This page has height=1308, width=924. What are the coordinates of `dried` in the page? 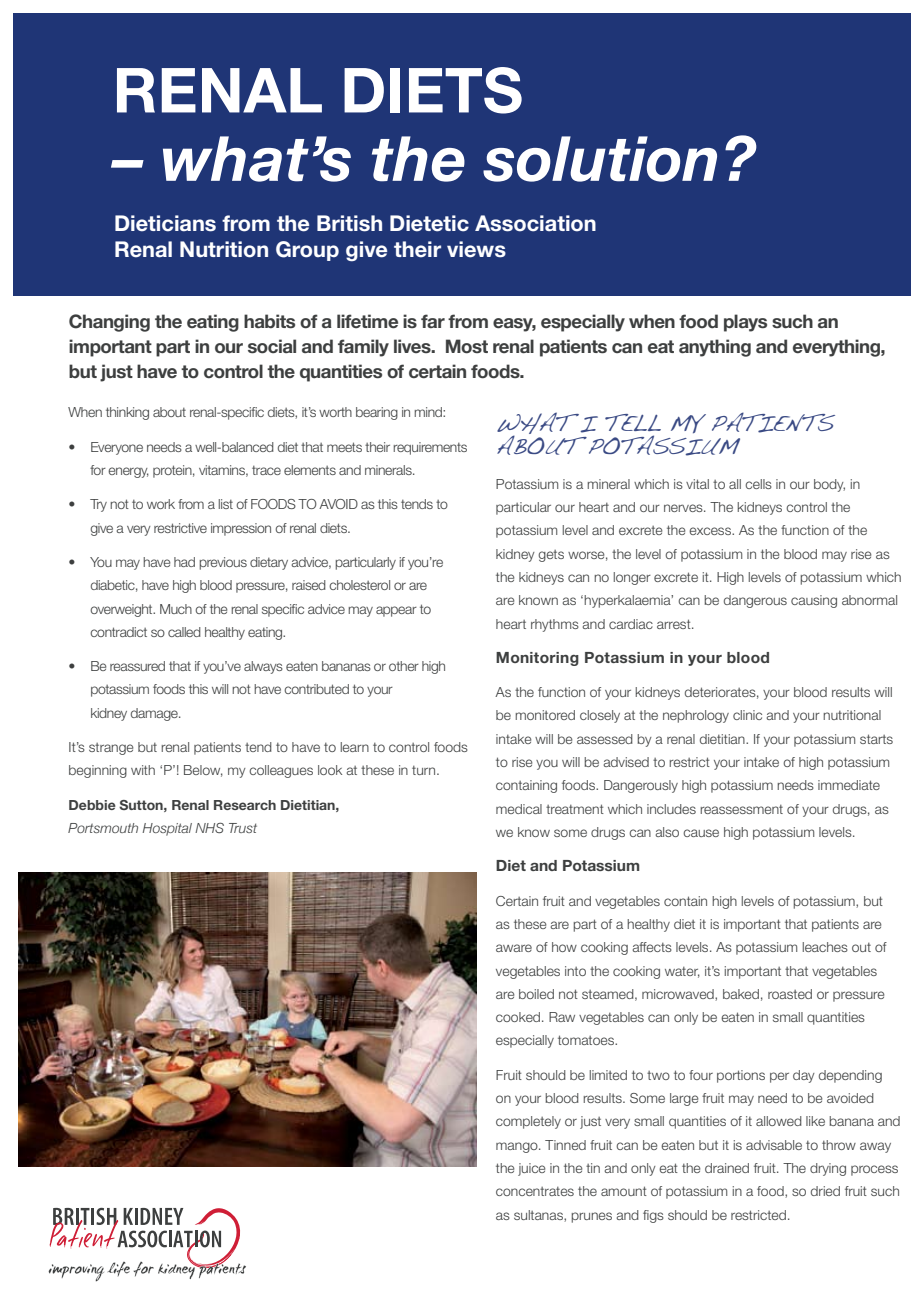 It's located at (825, 1191).
